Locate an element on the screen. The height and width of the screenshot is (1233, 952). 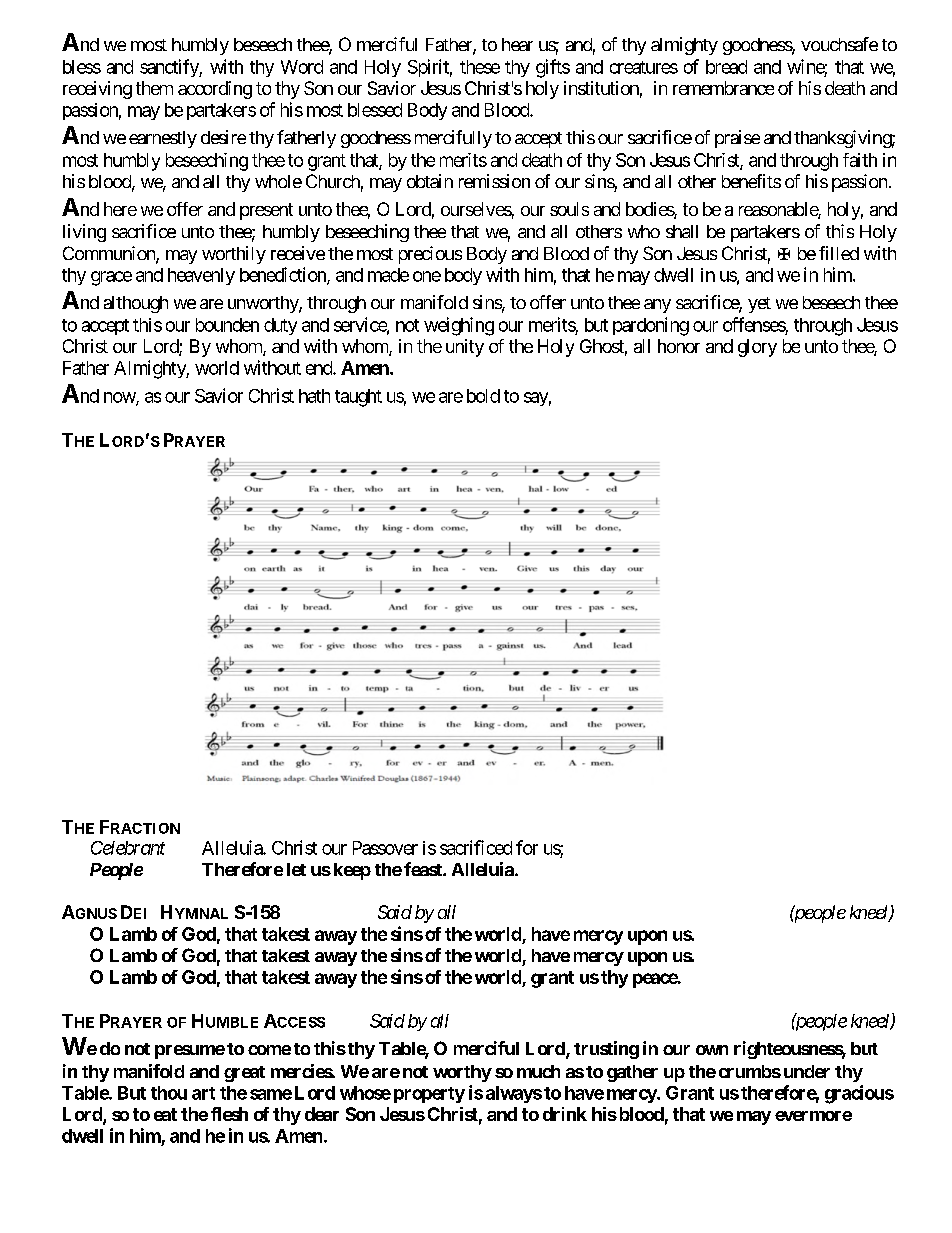
feast is located at coordinates (424, 869).
